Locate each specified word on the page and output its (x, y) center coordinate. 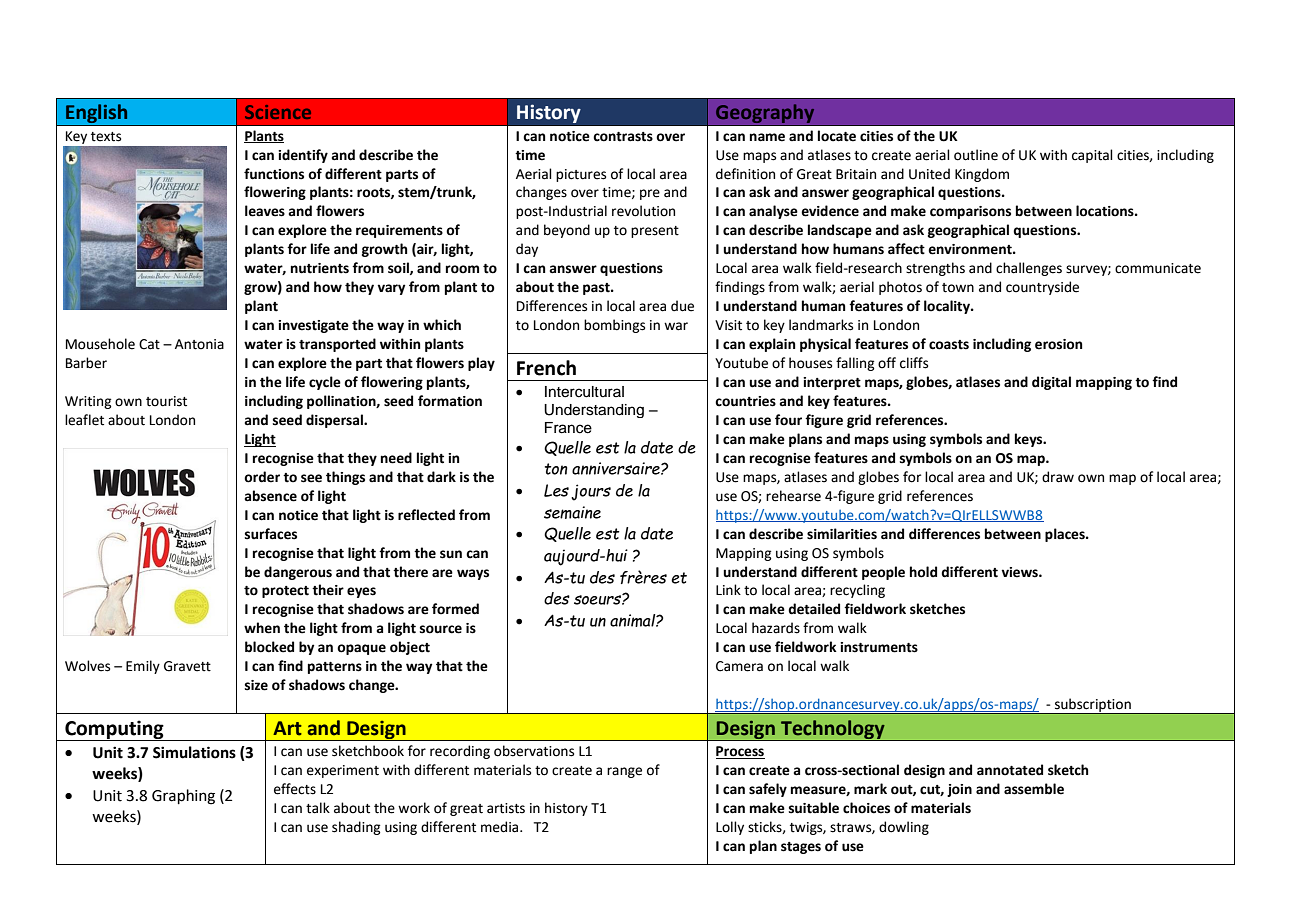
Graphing (183, 797)
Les (556, 490)
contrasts (623, 137)
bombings (614, 326)
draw (1058, 477)
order (262, 477)
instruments (879, 647)
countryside (1042, 288)
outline (976, 155)
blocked (269, 647)
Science (278, 112)
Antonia (199, 344)
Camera (739, 666)
